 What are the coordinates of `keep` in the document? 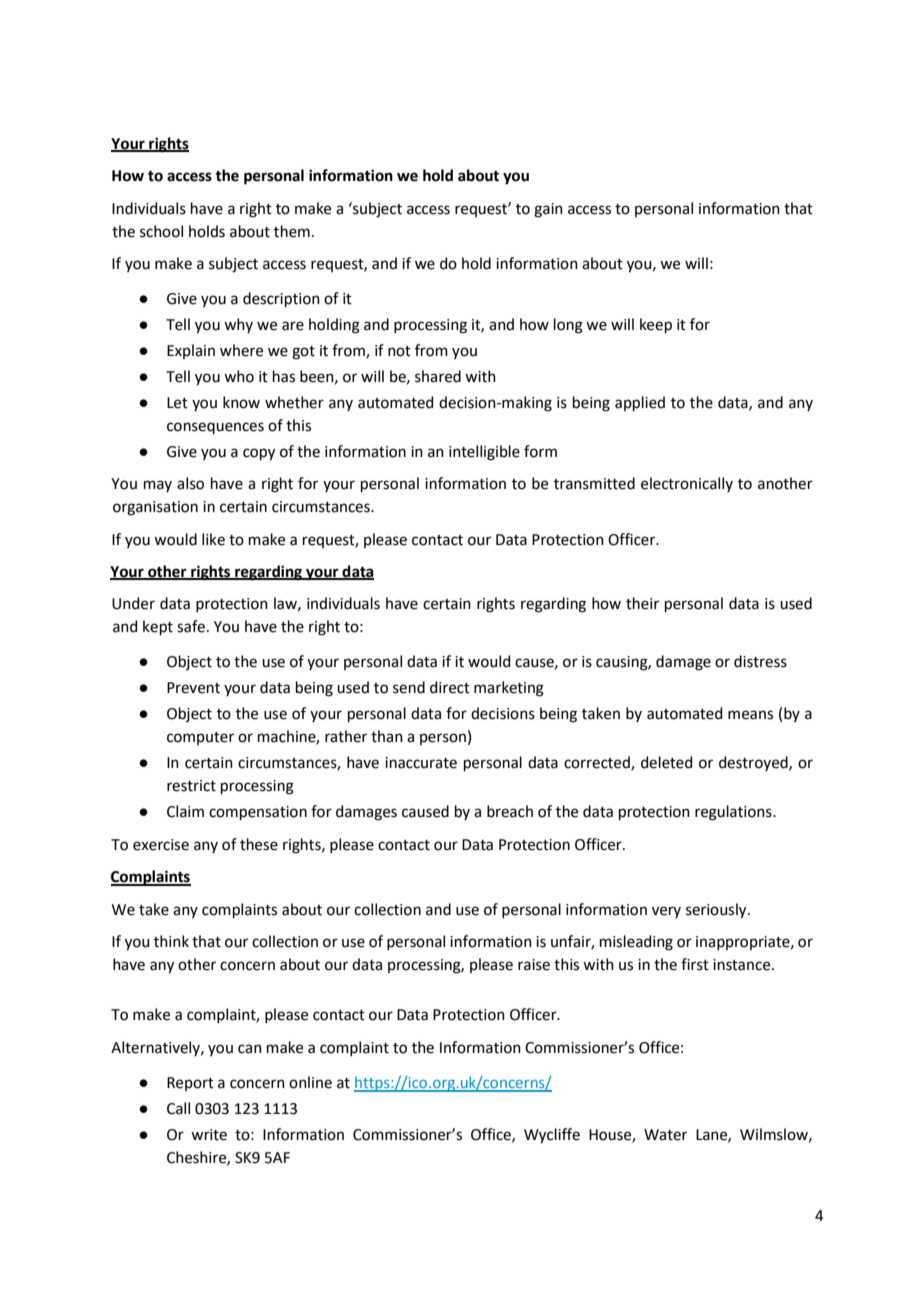 It's located at (656, 325).
